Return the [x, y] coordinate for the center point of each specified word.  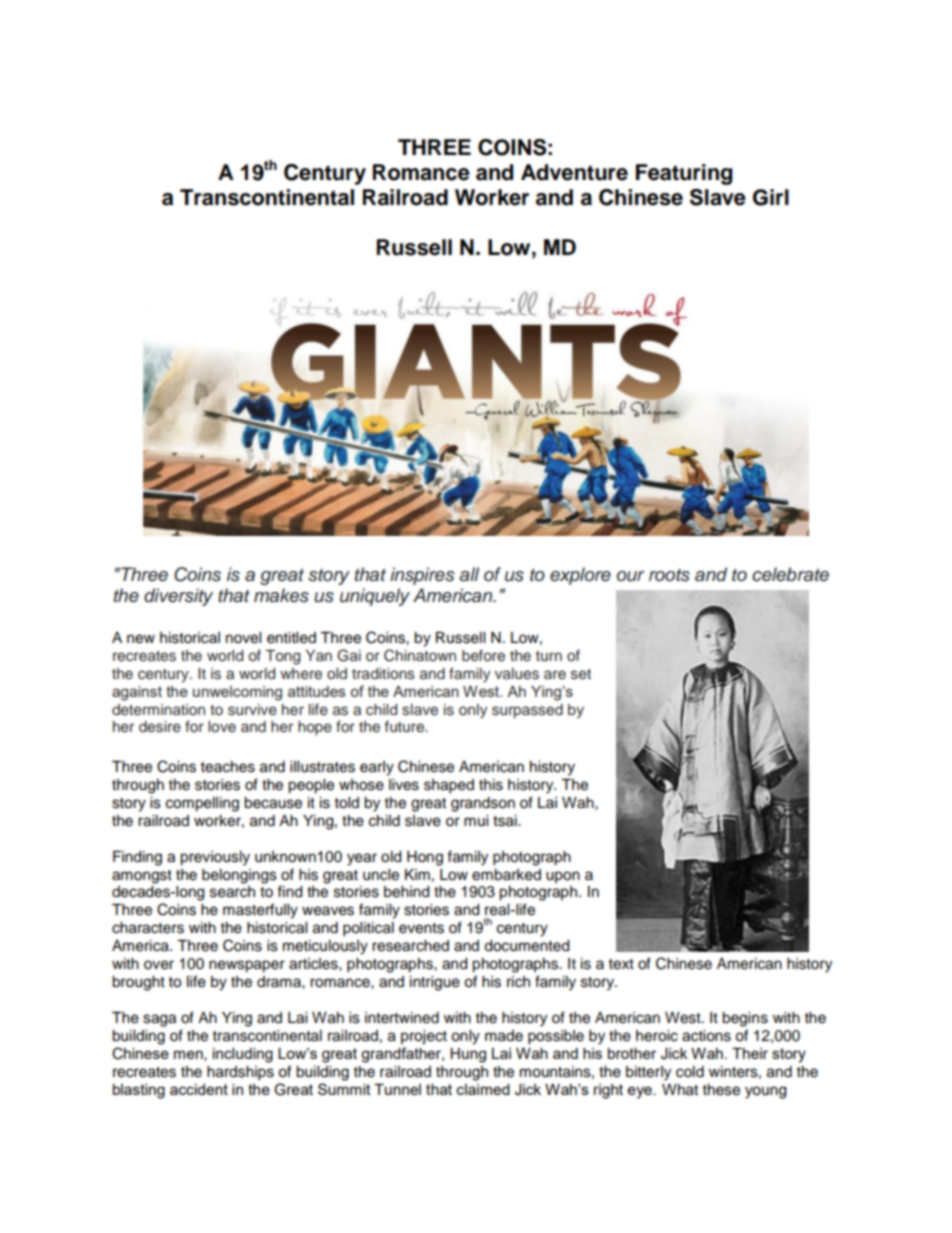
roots [669, 575]
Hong [425, 858]
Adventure [574, 172]
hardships [240, 1073]
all [469, 574]
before [483, 655]
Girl [771, 197]
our [631, 576]
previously [215, 858]
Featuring [684, 174]
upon [563, 877]
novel [243, 638]
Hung [468, 1055]
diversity [178, 597]
